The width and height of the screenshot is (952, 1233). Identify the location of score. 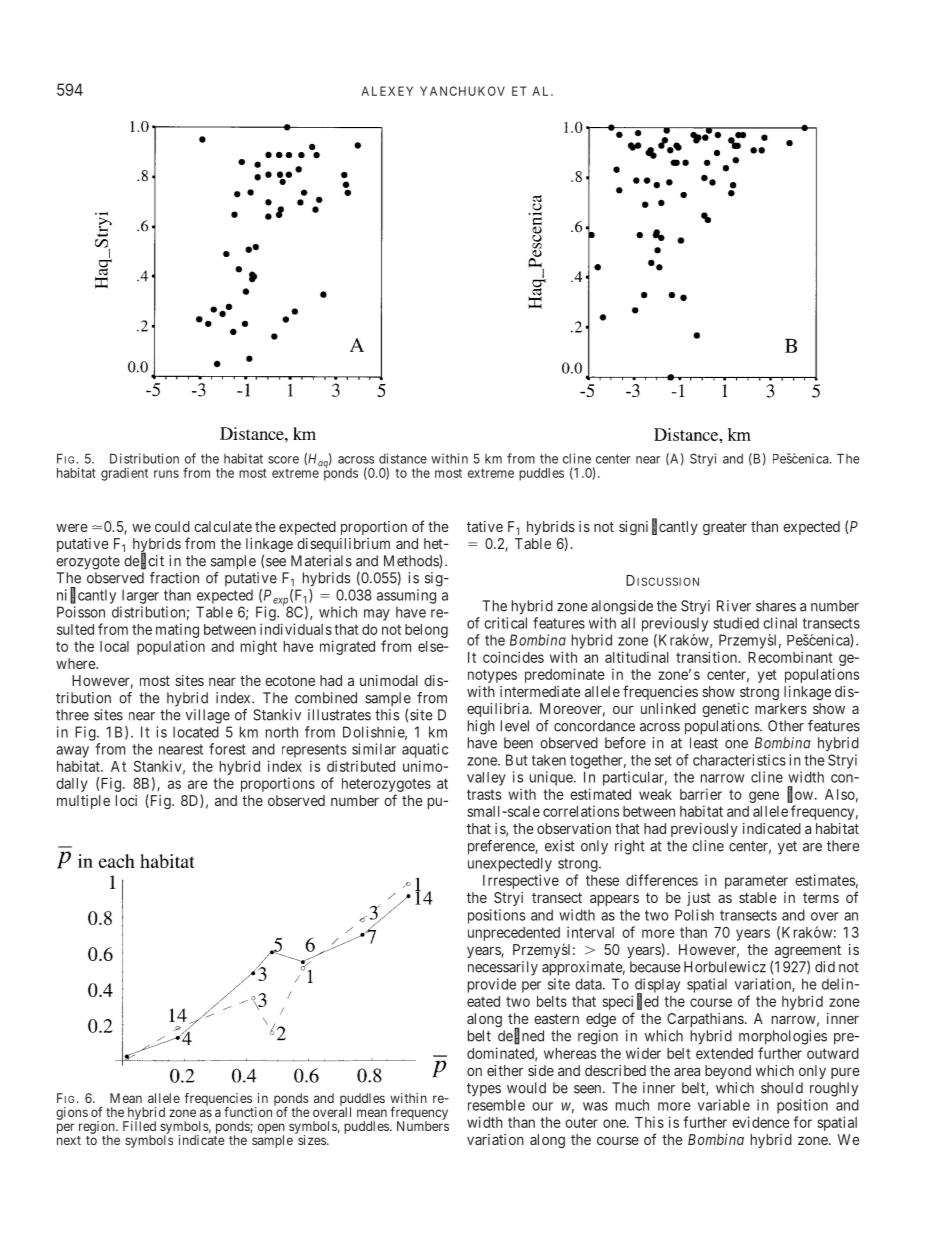
(283, 460).
